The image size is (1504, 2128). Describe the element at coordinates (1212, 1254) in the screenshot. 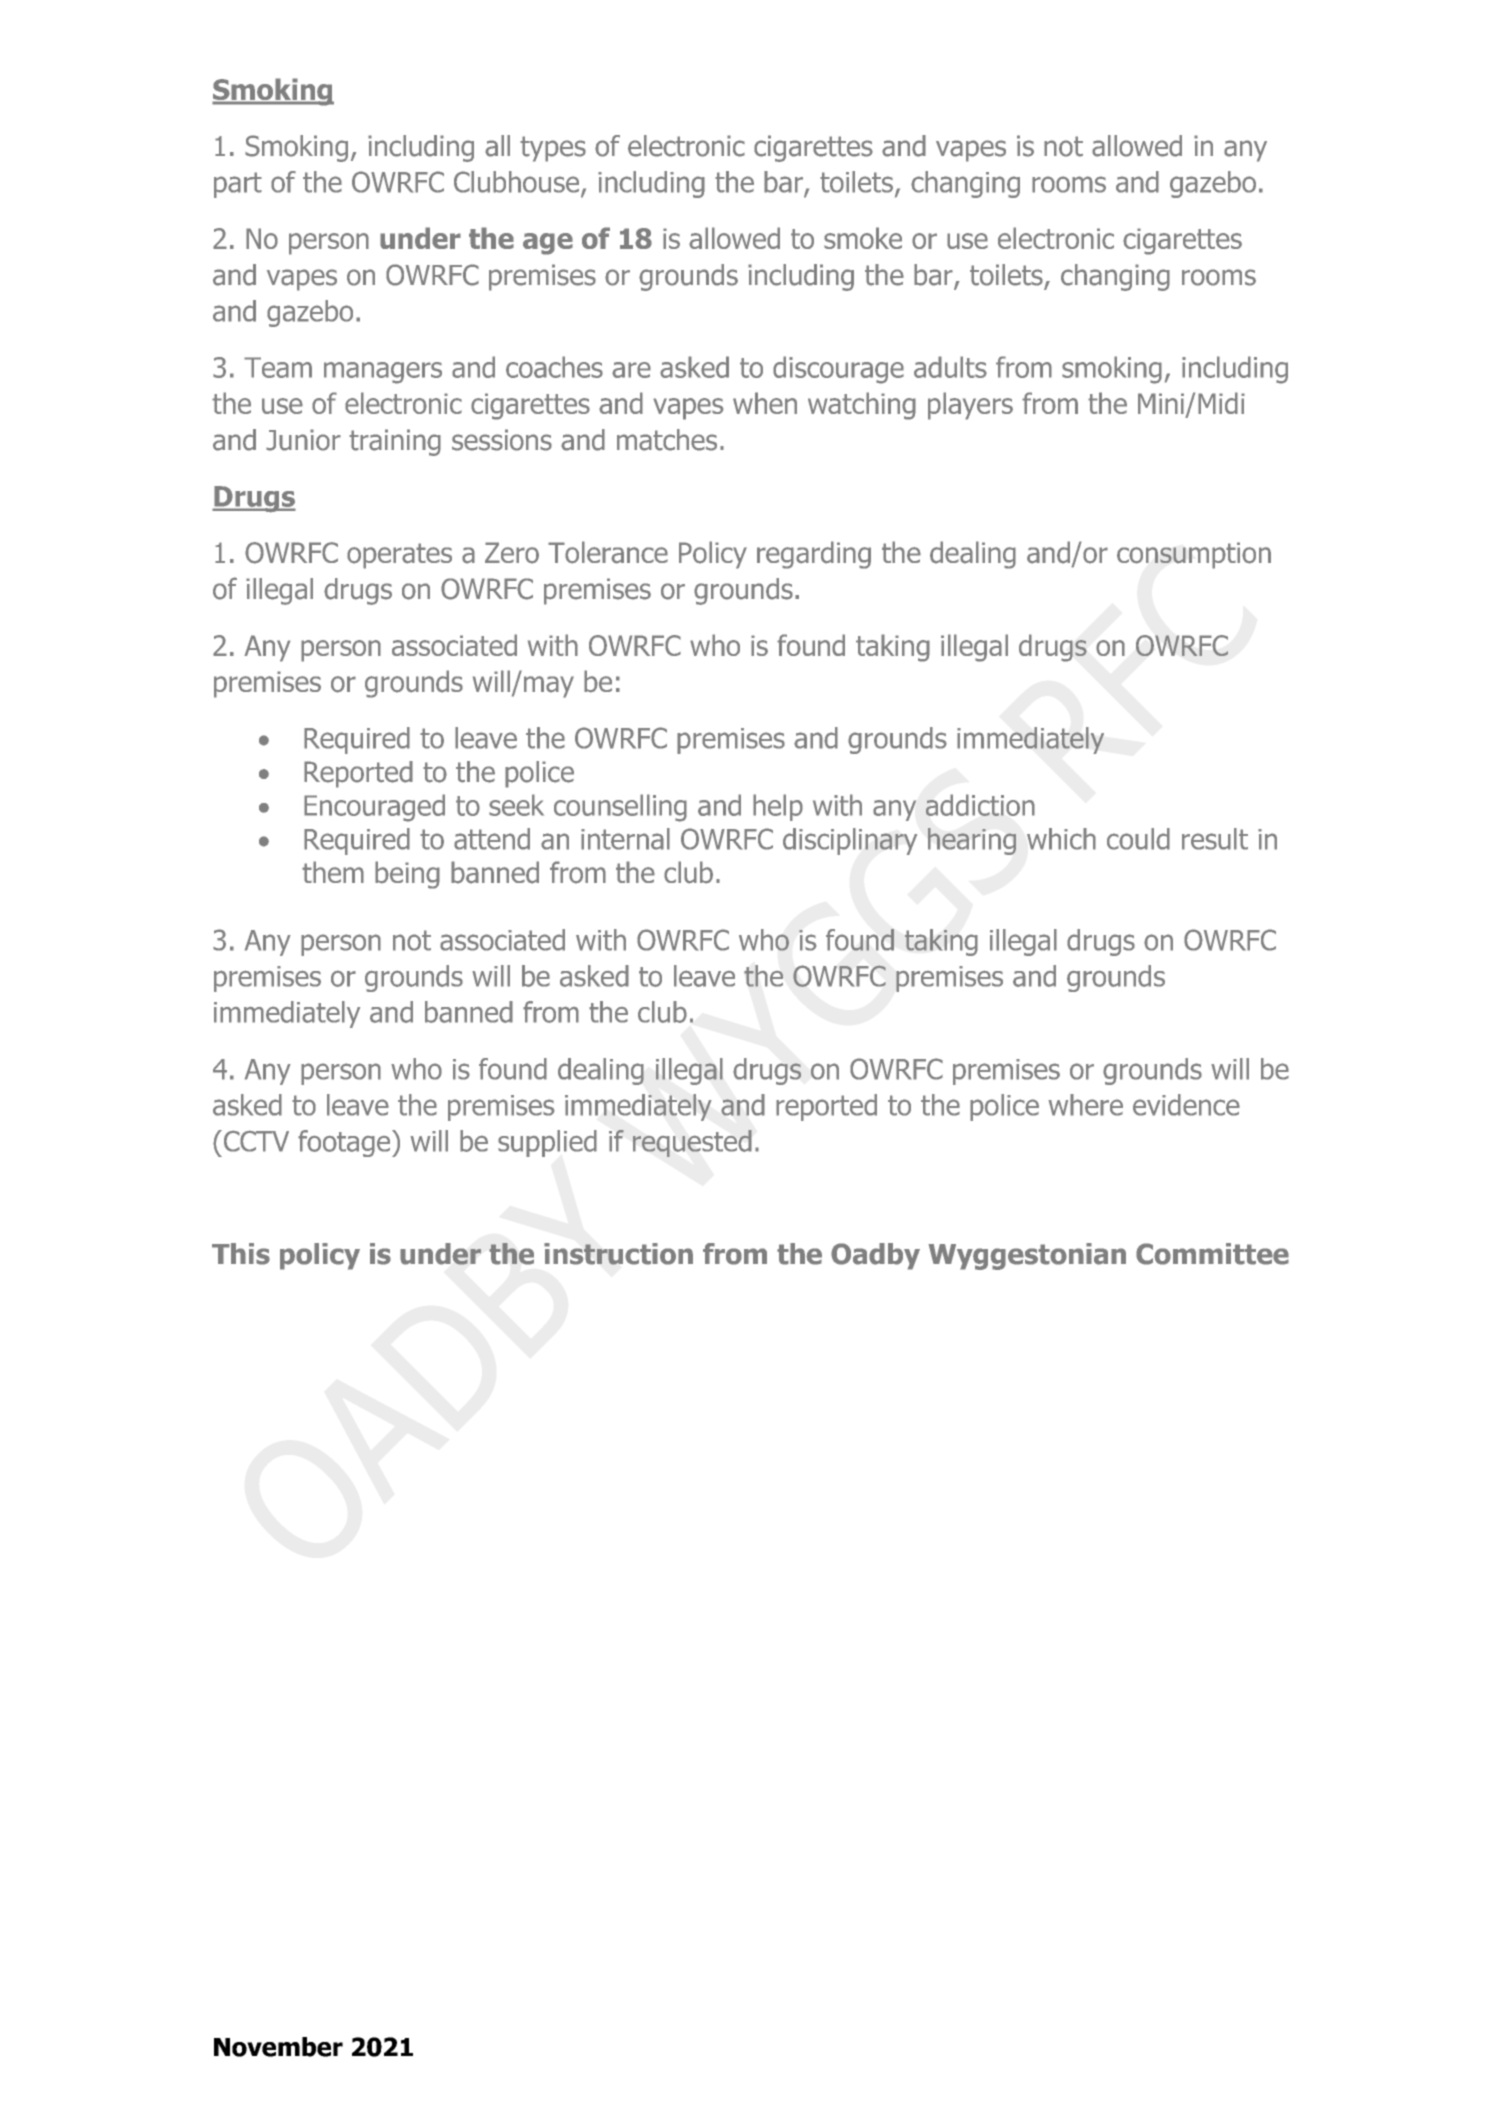

I see `Committee` at that location.
